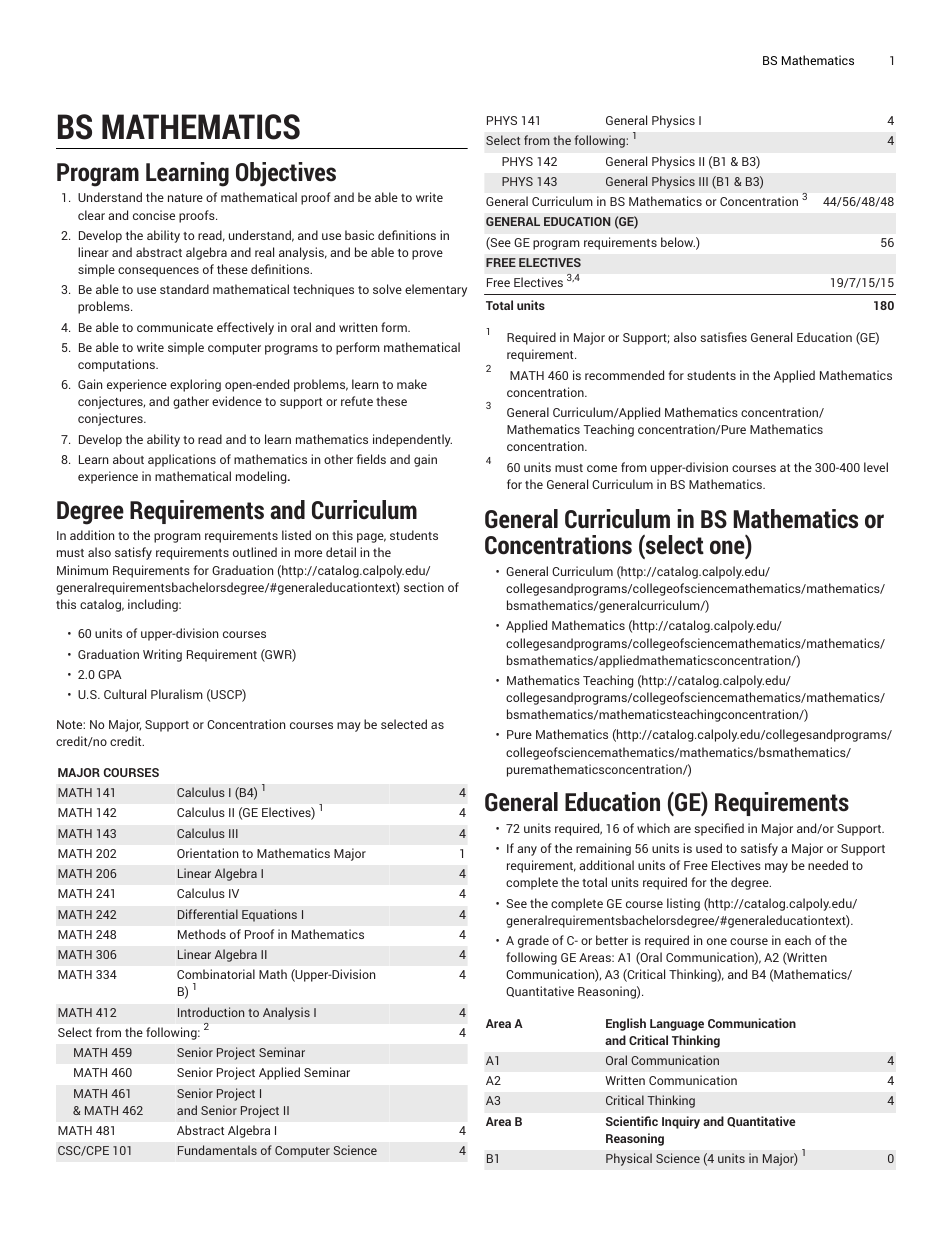  Describe the element at coordinates (677, 1025) in the page. I see `Language` at that location.
